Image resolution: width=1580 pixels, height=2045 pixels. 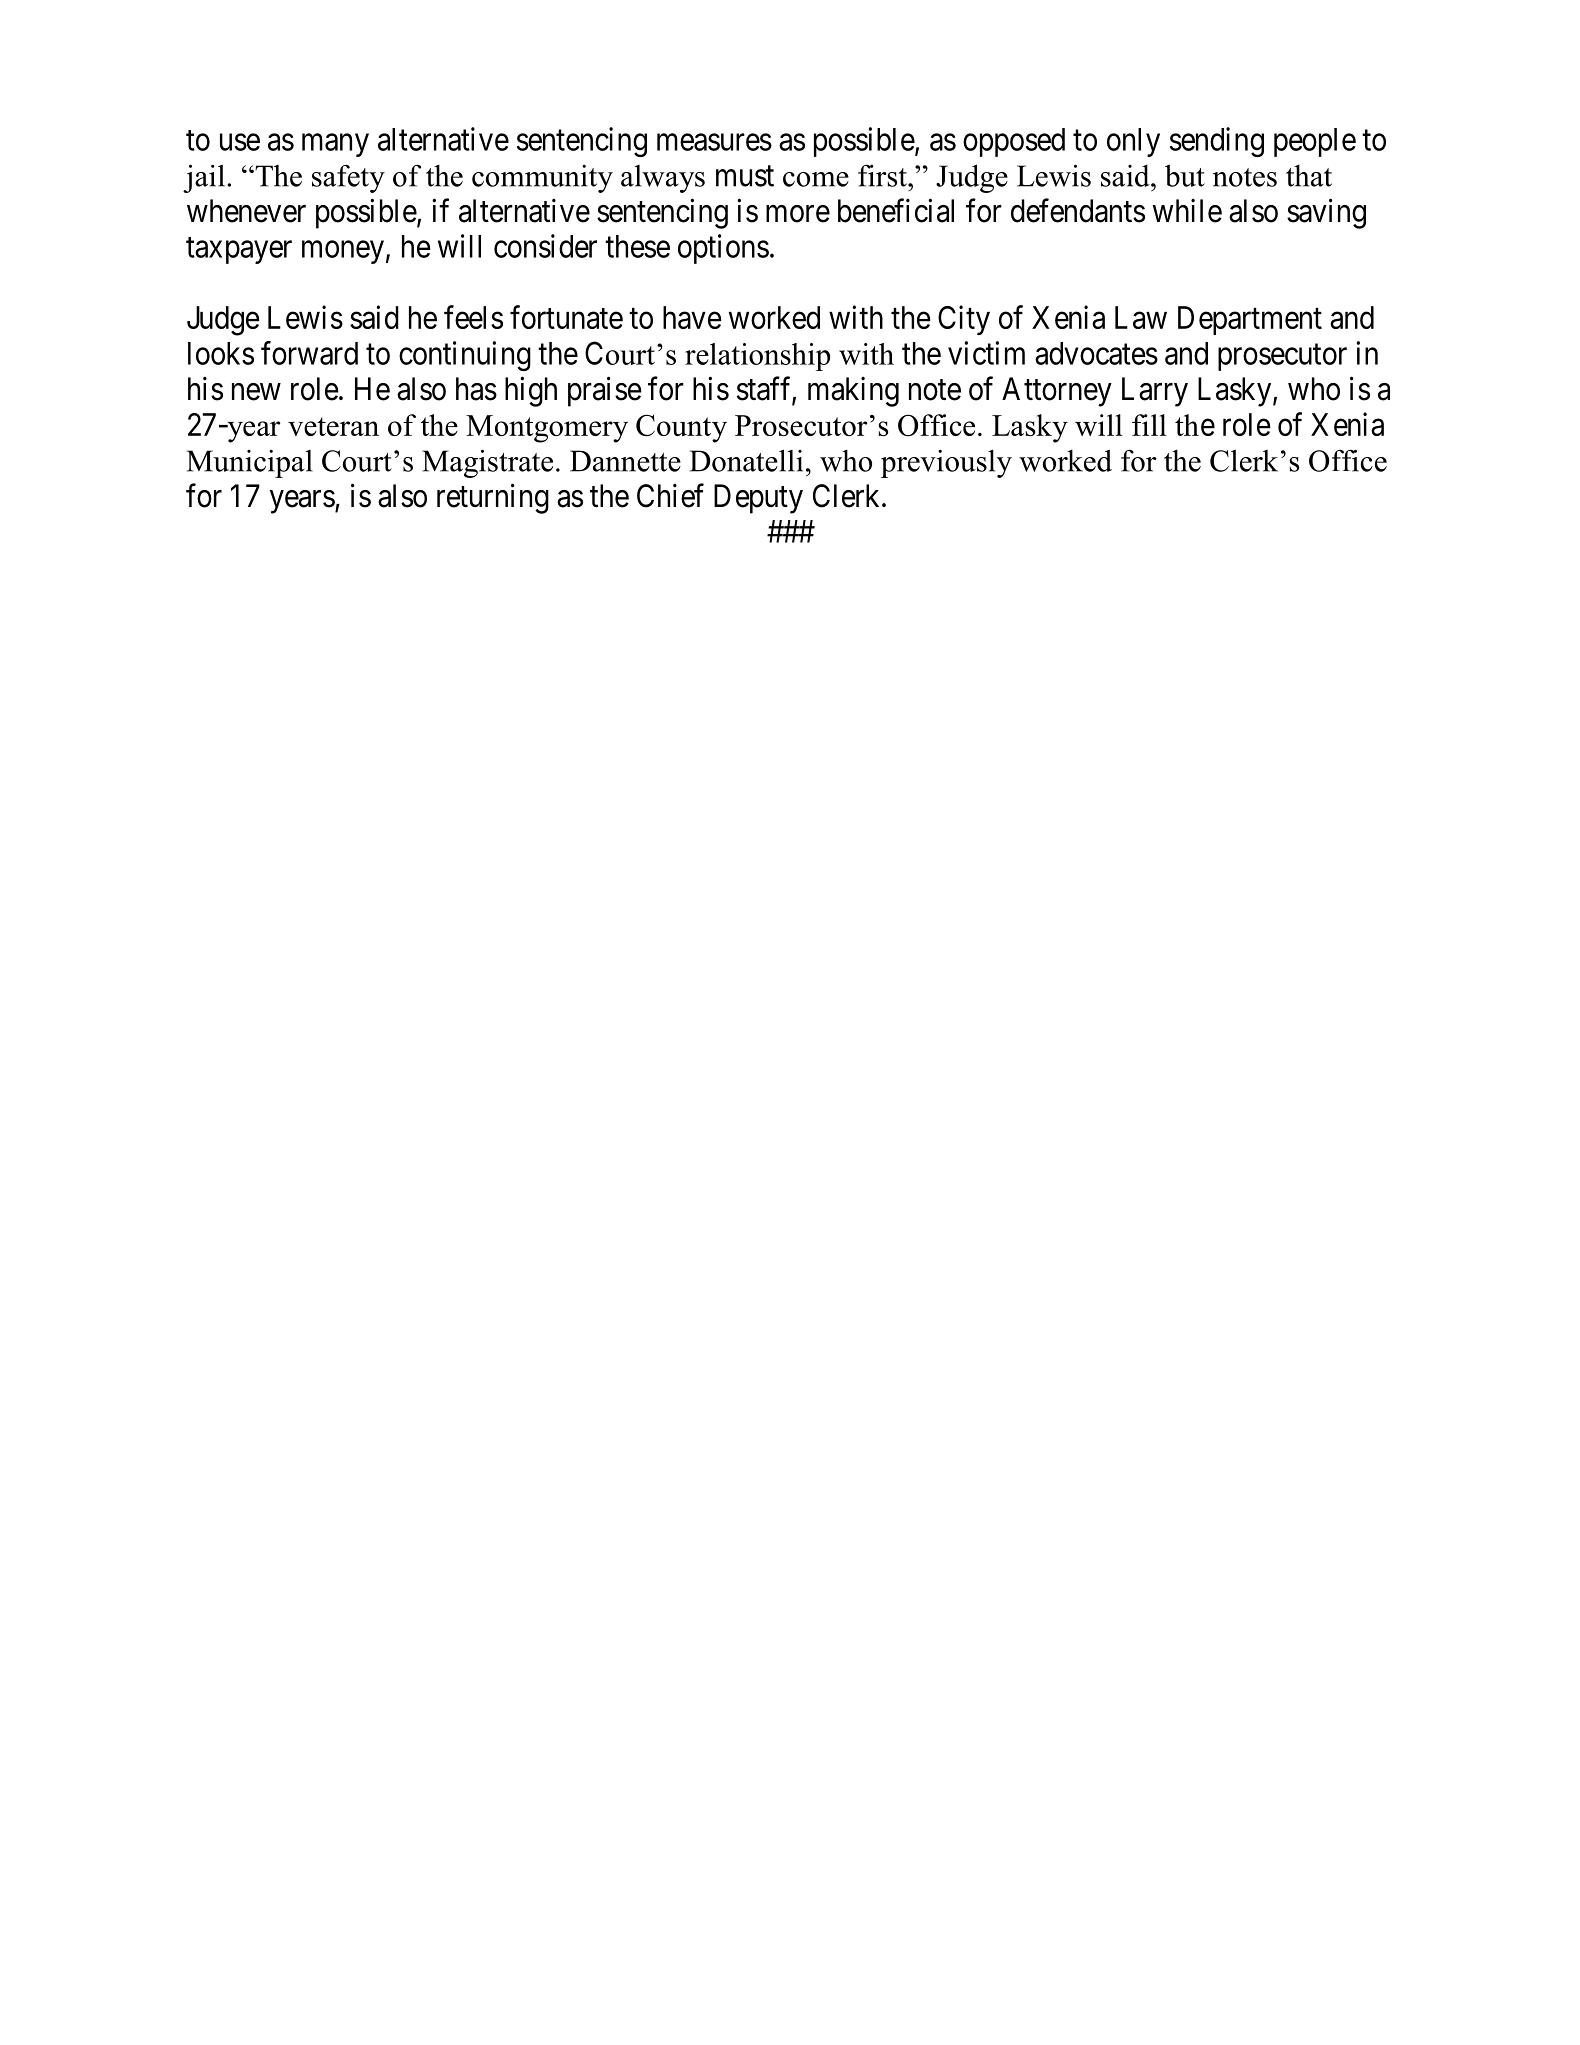 What do you see at coordinates (1141, 317) in the page?
I see `Law` at bounding box center [1141, 317].
